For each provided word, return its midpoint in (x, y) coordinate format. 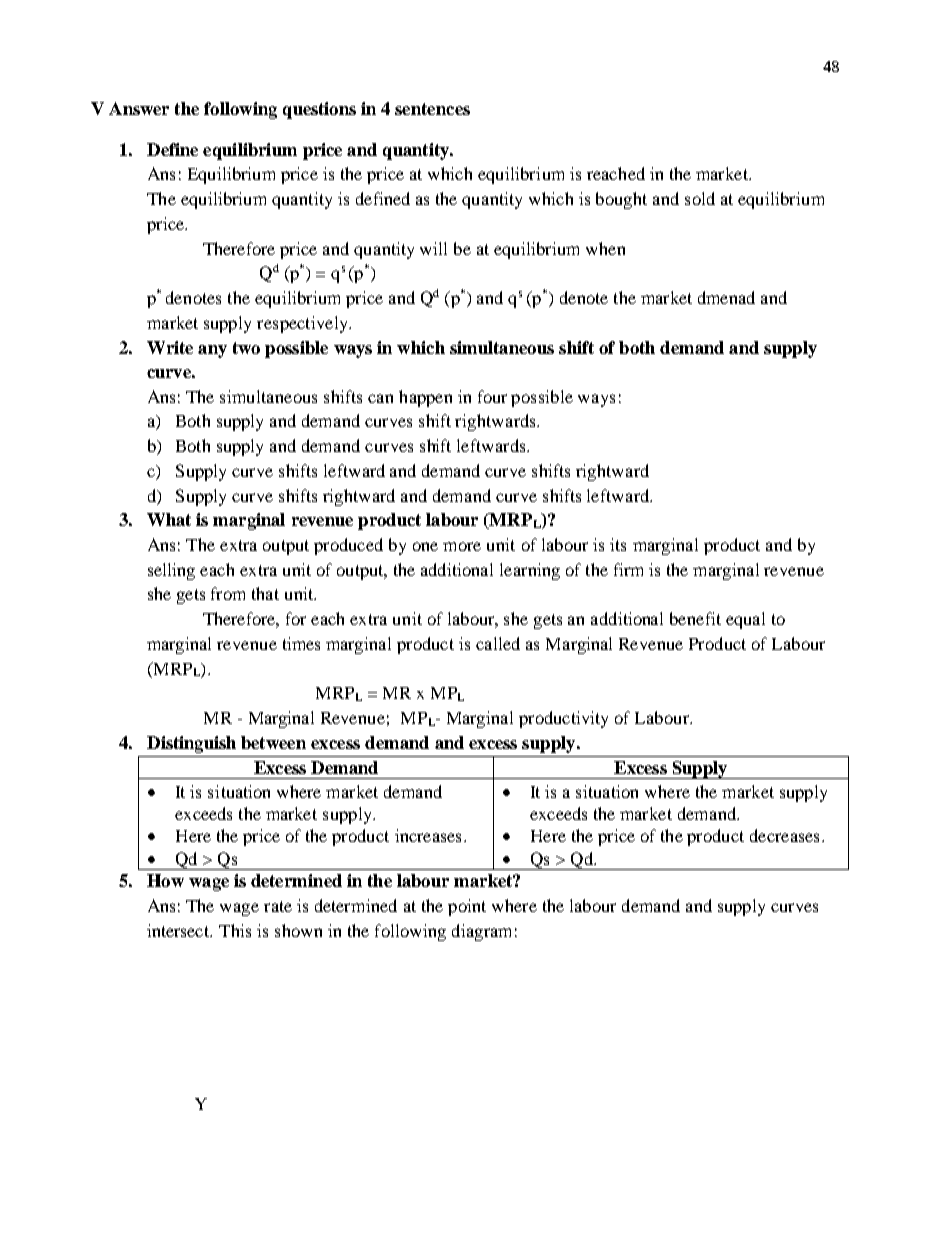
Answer (139, 108)
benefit (695, 618)
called (498, 643)
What (169, 519)
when (605, 248)
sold (700, 198)
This (235, 930)
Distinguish (191, 744)
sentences (432, 109)
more (462, 546)
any (212, 351)
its (618, 544)
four (492, 396)
